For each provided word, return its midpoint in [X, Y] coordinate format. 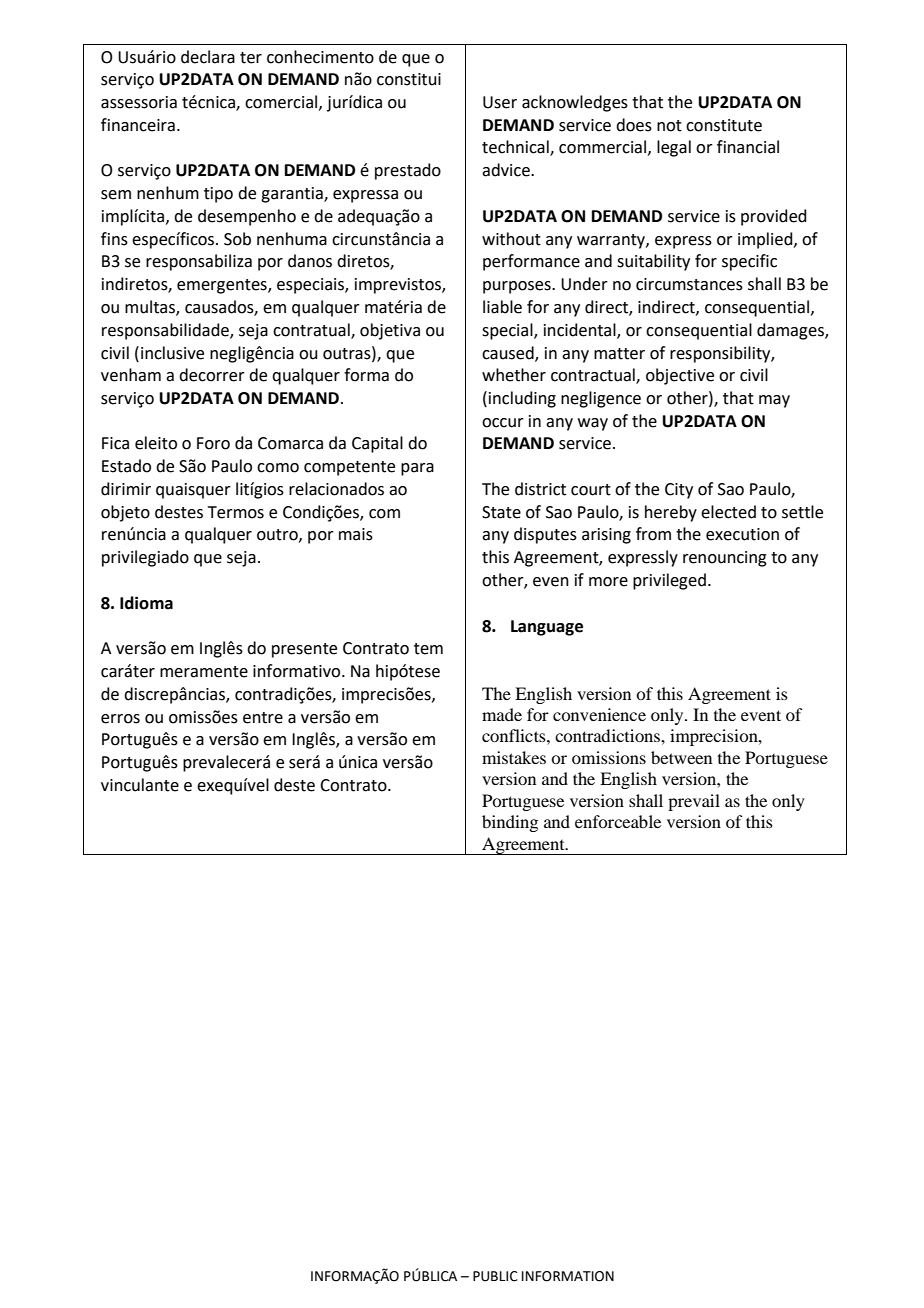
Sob [237, 239]
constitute [724, 125]
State [501, 512]
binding [510, 823]
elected [728, 512]
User [500, 102]
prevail [694, 802]
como [278, 468]
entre [263, 718]
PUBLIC [495, 1276]
